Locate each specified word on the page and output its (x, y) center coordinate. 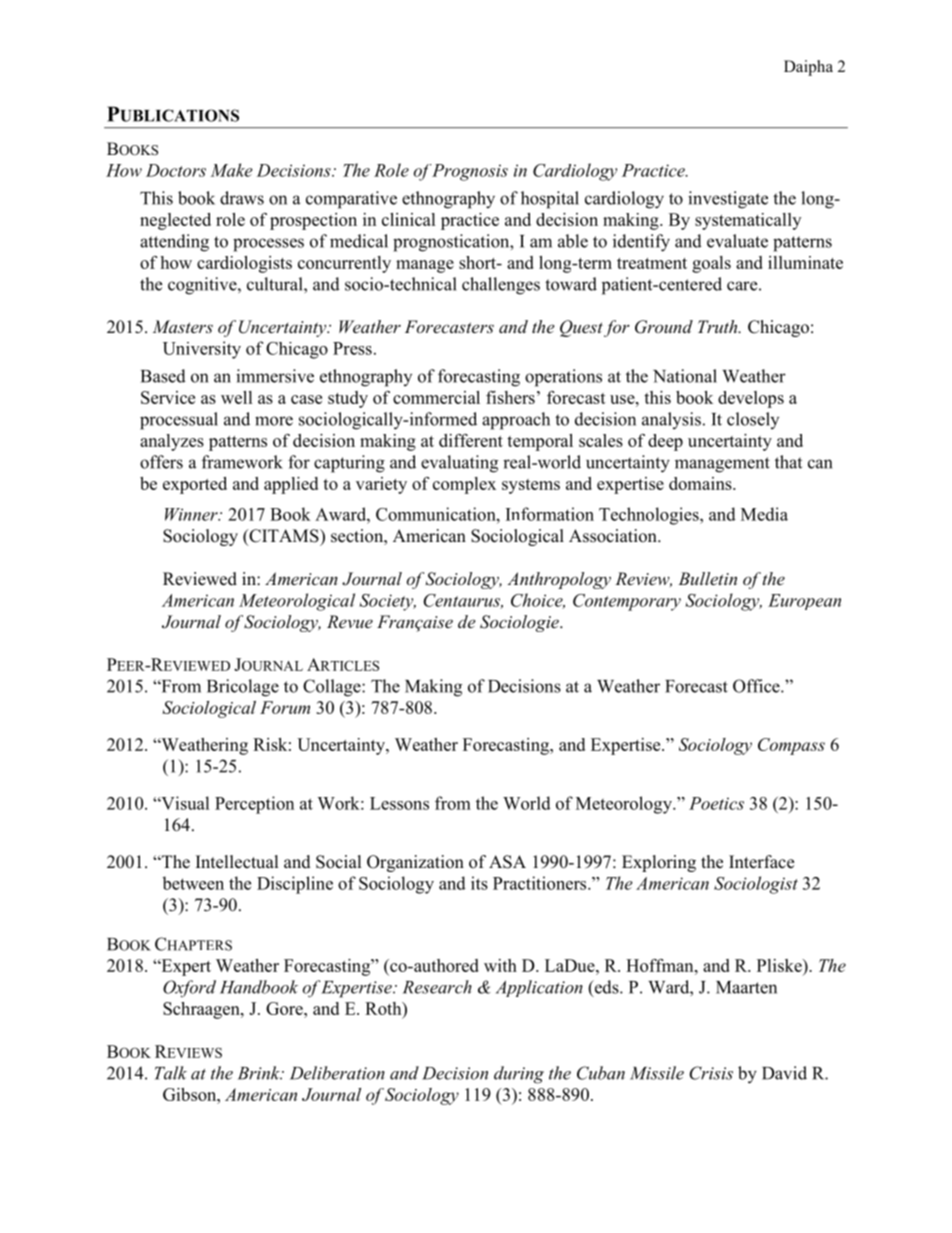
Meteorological (297, 602)
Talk (171, 1073)
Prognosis (469, 172)
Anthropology (559, 580)
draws (242, 198)
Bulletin (707, 578)
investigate (728, 200)
